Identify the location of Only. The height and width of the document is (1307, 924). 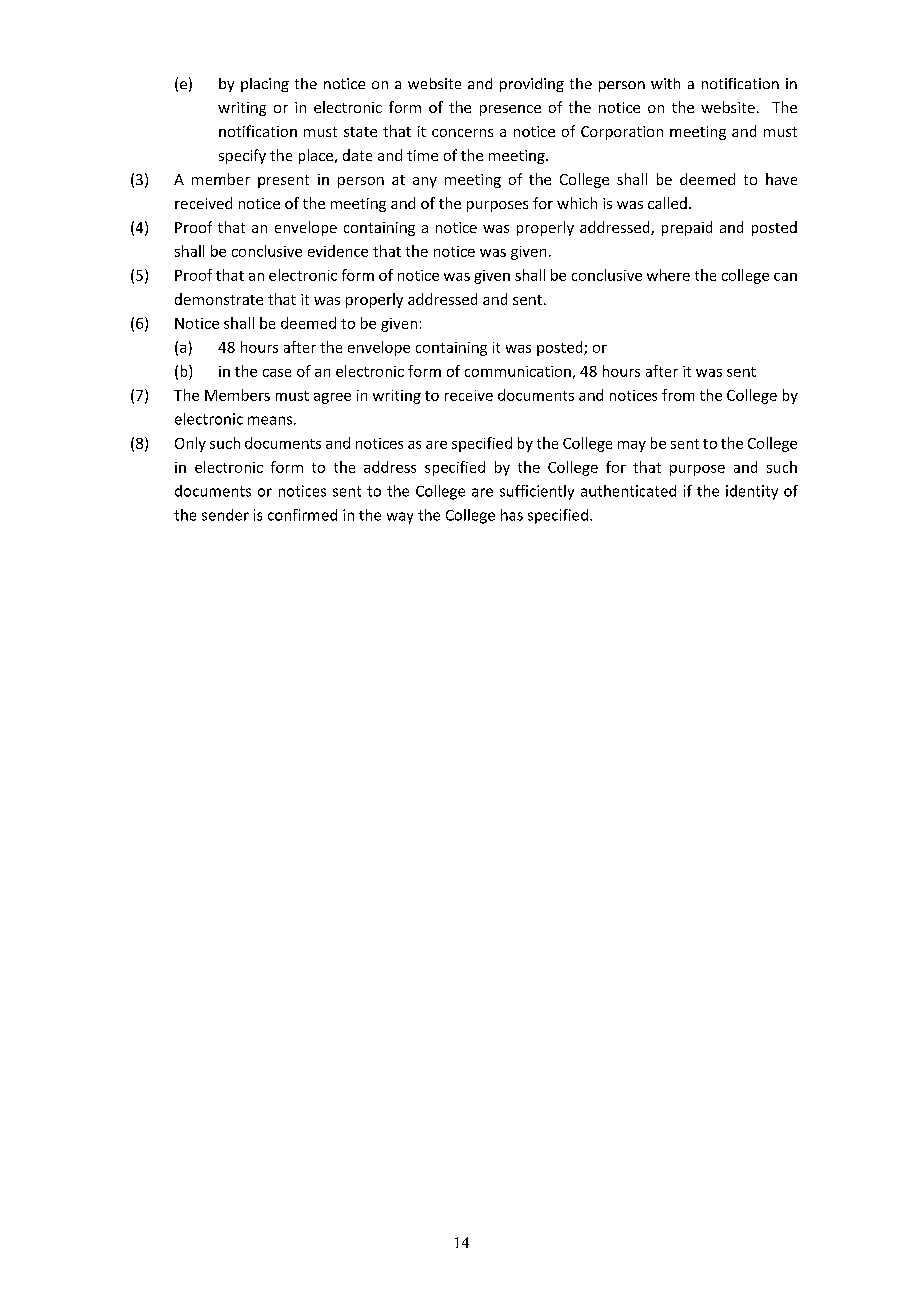
(190, 444).
